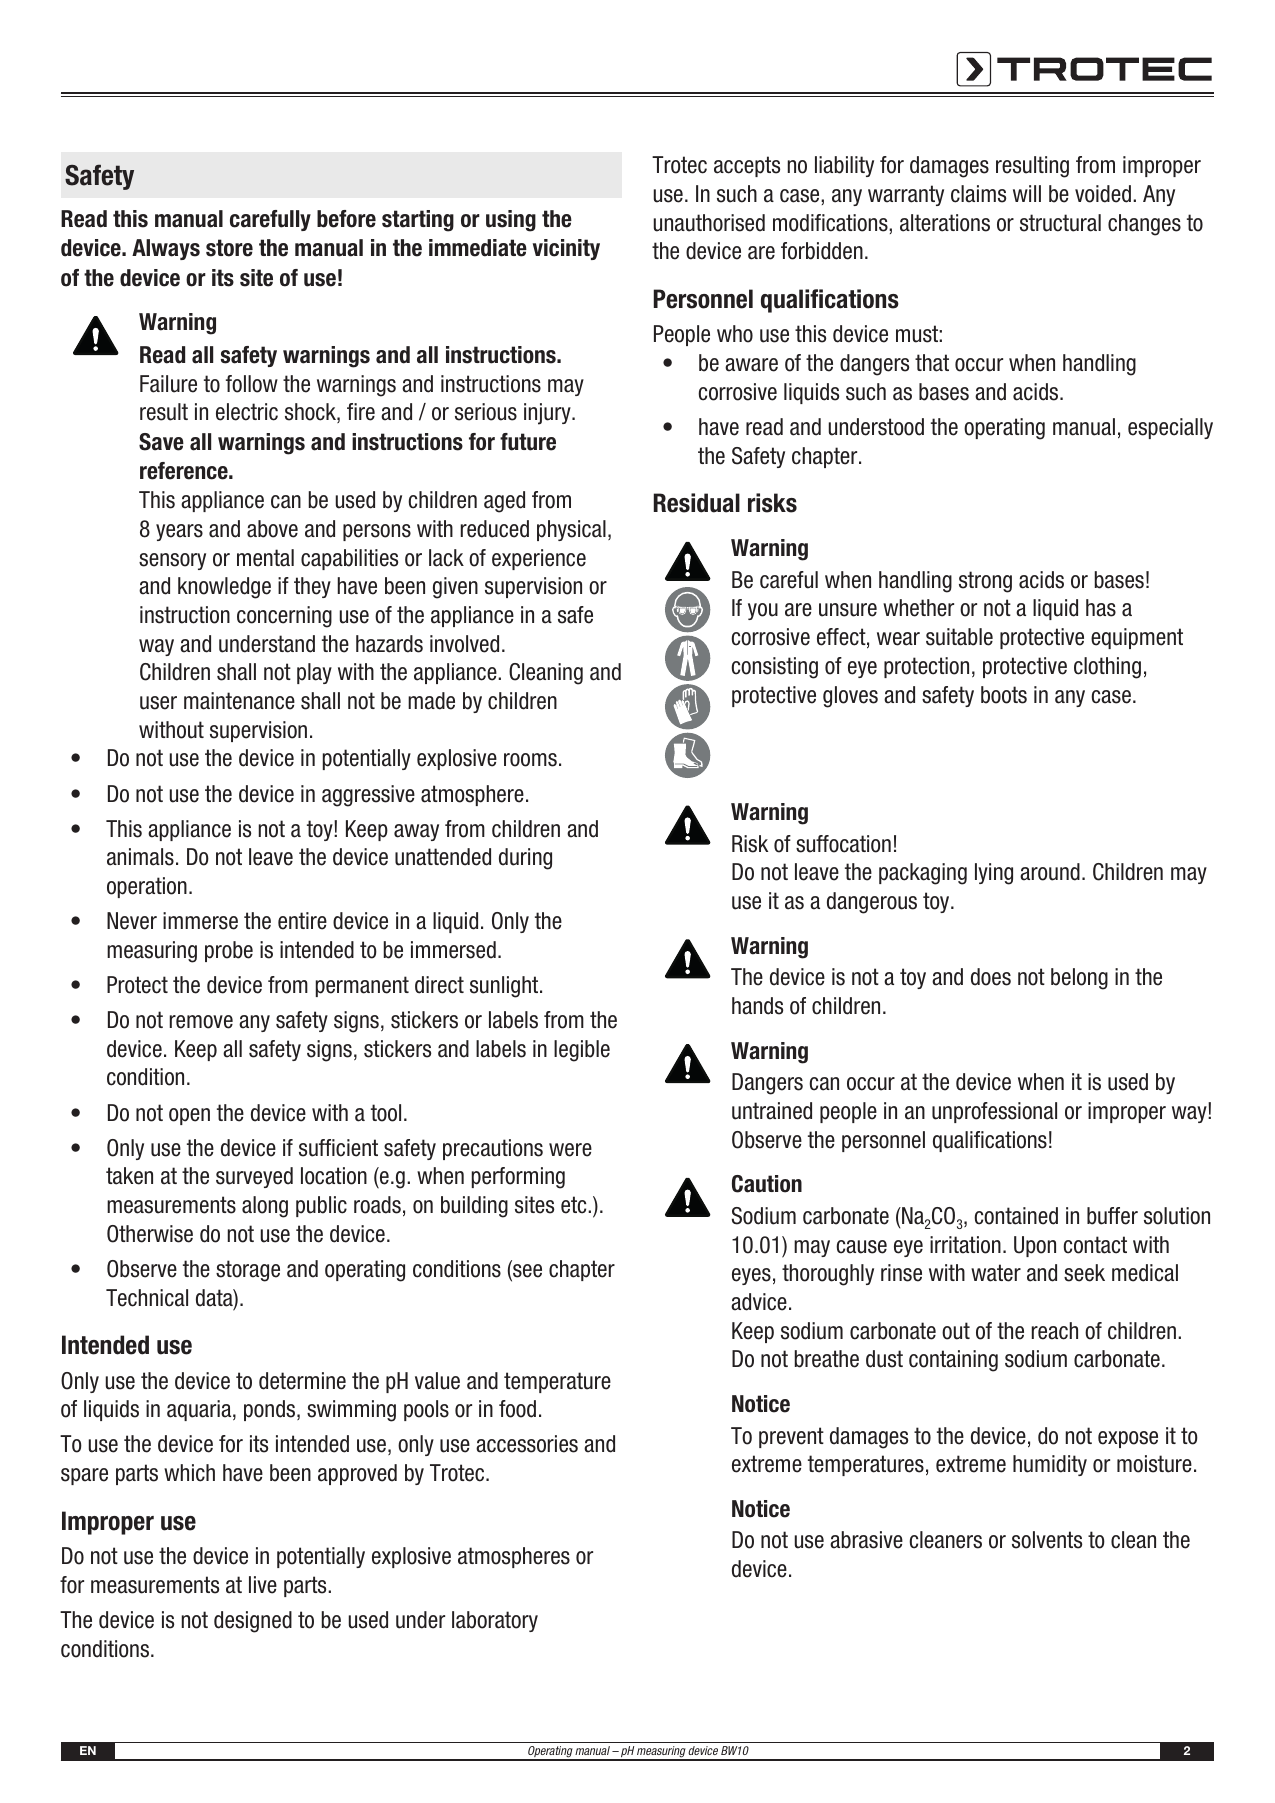 The width and height of the image is (1275, 1803). I want to click on unauthorised, so click(709, 223).
